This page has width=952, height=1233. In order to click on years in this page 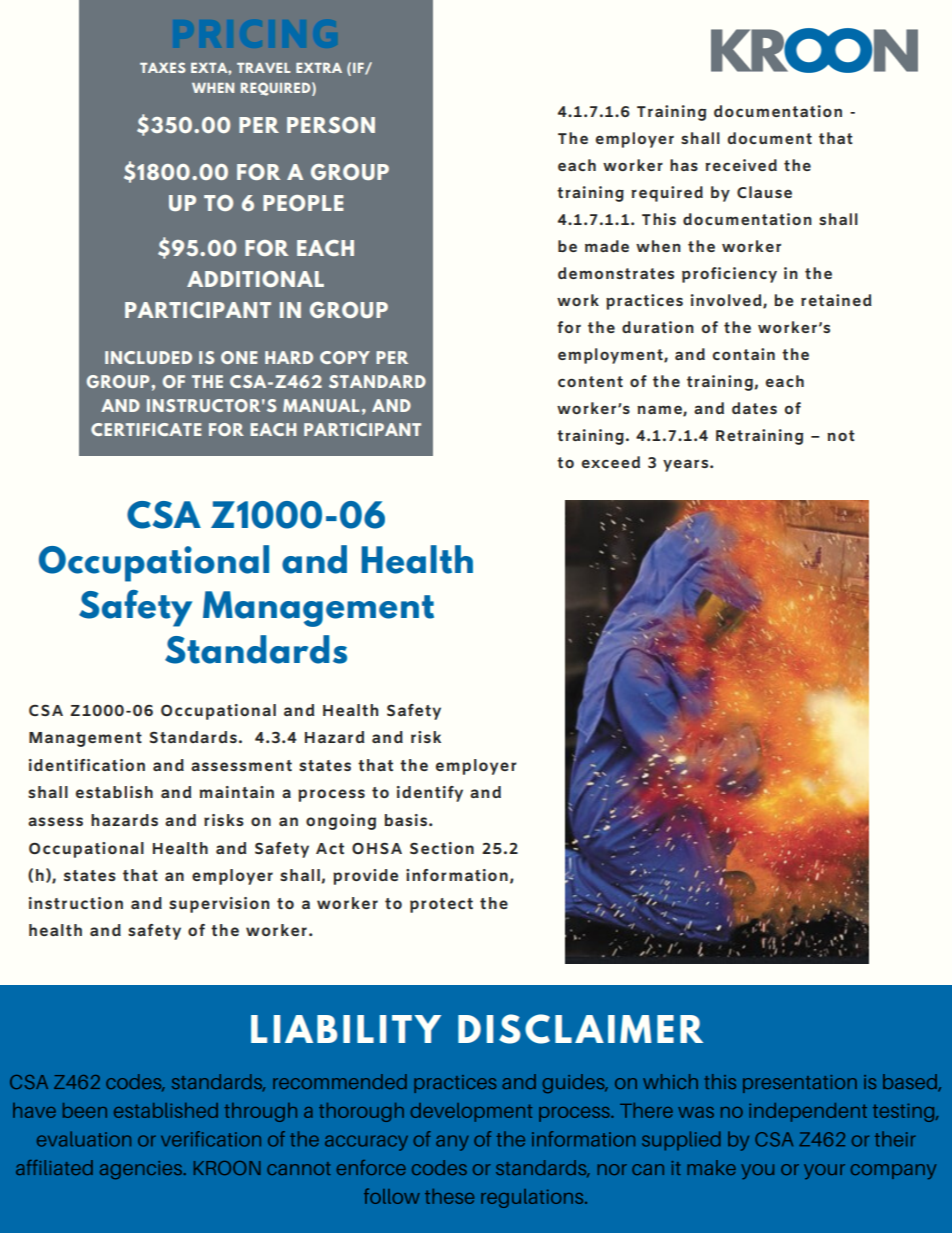, I will do `click(687, 465)`.
